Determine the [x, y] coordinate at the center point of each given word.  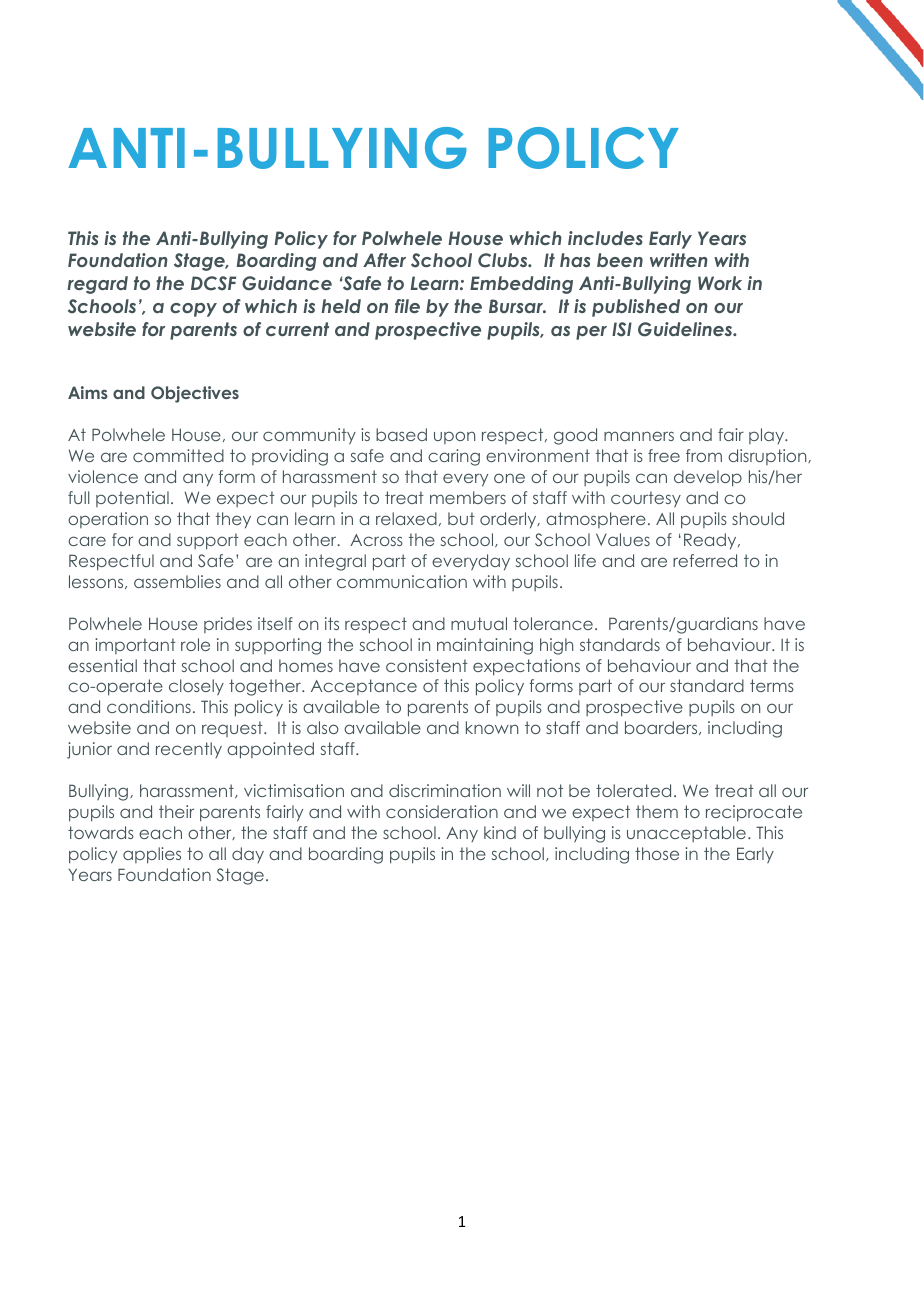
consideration [442, 811]
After [384, 260]
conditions [149, 706]
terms [772, 685]
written [679, 260]
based [401, 434]
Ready [711, 541]
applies [152, 855]
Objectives [195, 394]
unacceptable [686, 834]
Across [376, 540]
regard [97, 285]
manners [639, 436]
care [87, 541]
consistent [427, 665]
